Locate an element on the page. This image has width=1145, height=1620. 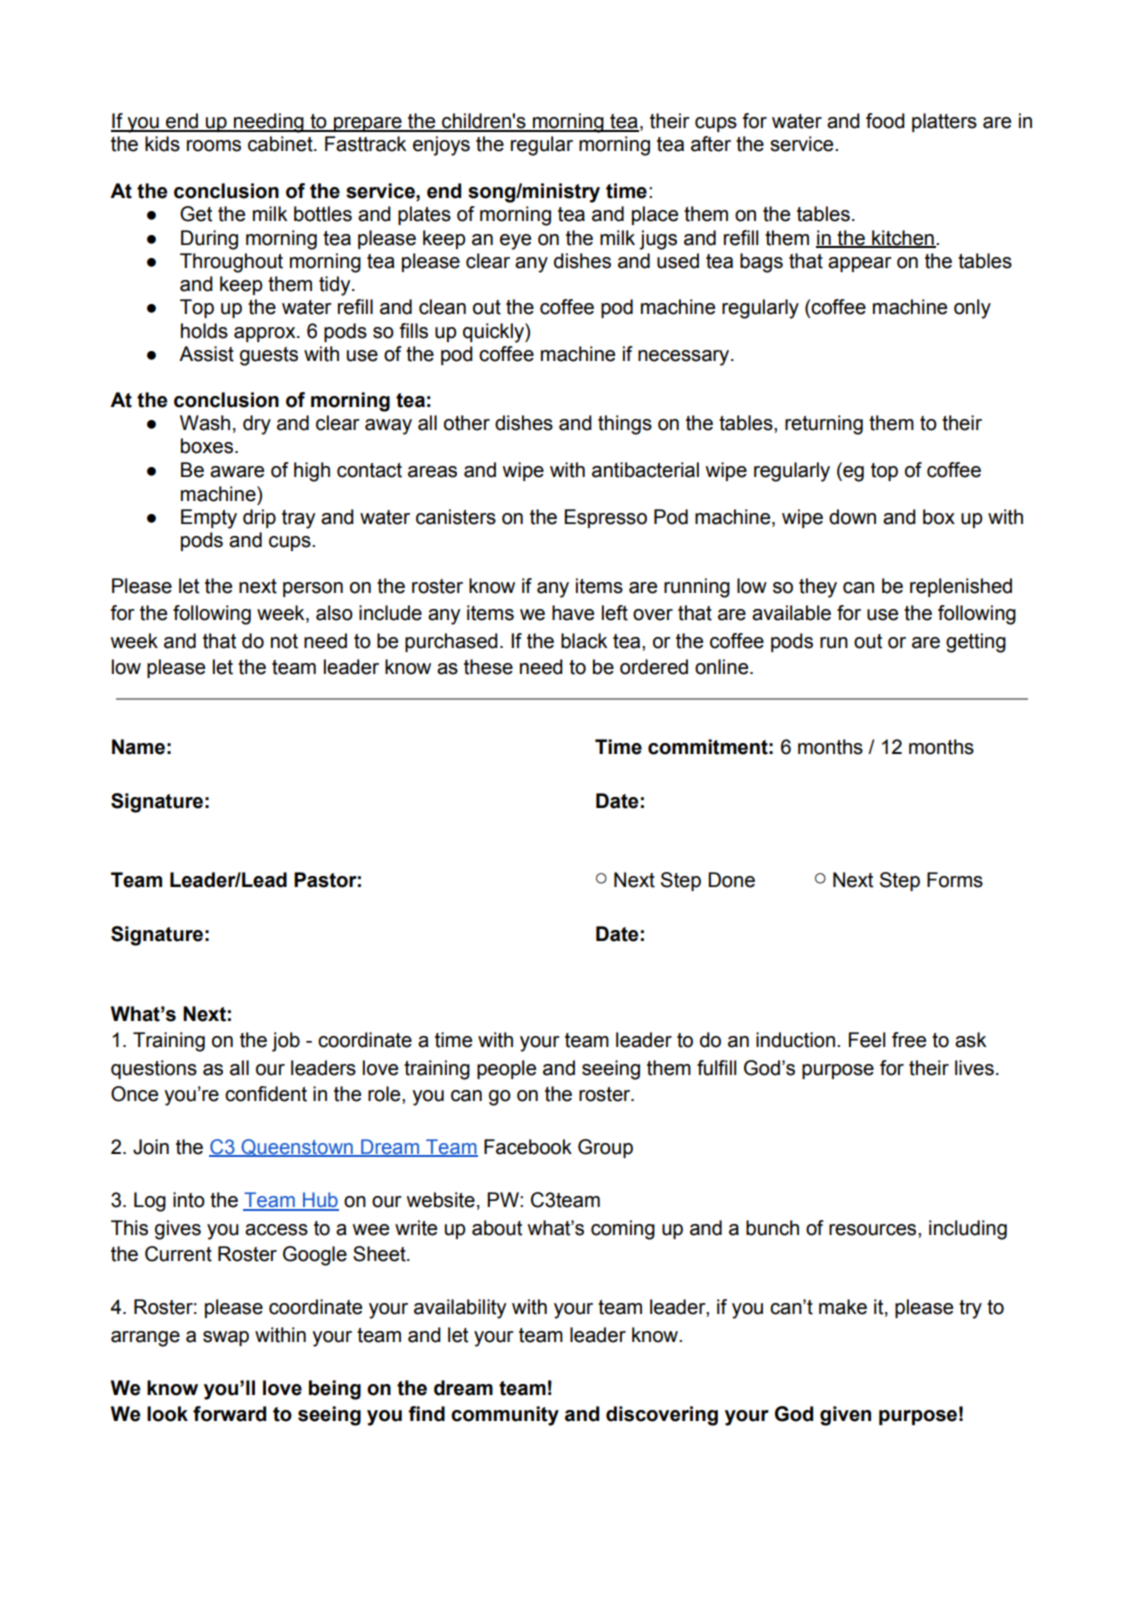
people is located at coordinates (506, 1069).
